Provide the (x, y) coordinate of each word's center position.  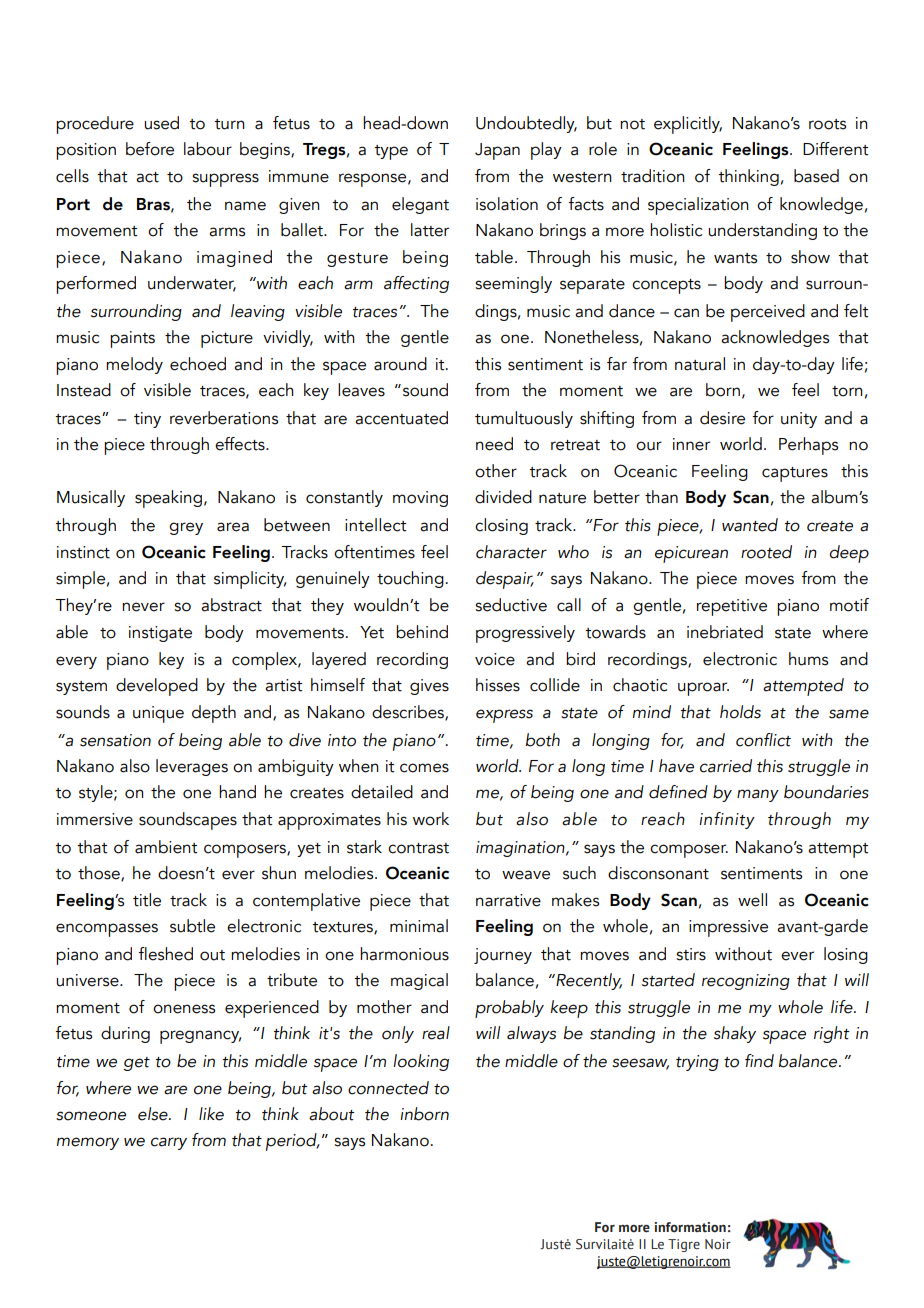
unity (799, 420)
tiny (147, 420)
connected (388, 1088)
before (150, 149)
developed (157, 687)
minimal (419, 926)
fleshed (165, 954)
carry (169, 1143)
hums (808, 659)
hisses (498, 685)
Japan (497, 151)
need (494, 444)
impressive (728, 928)
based (816, 176)
